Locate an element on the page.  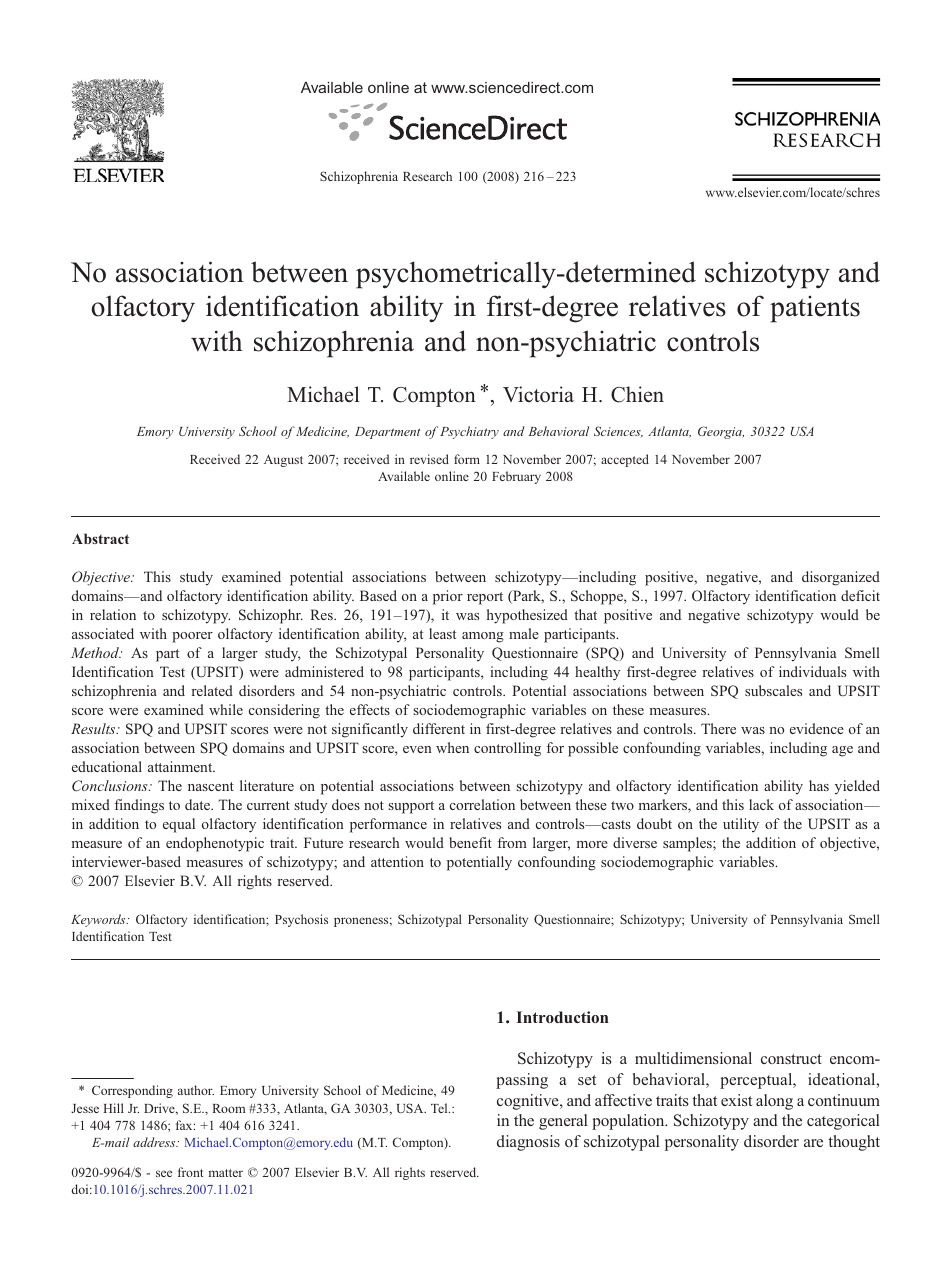
August is located at coordinates (283, 461).
